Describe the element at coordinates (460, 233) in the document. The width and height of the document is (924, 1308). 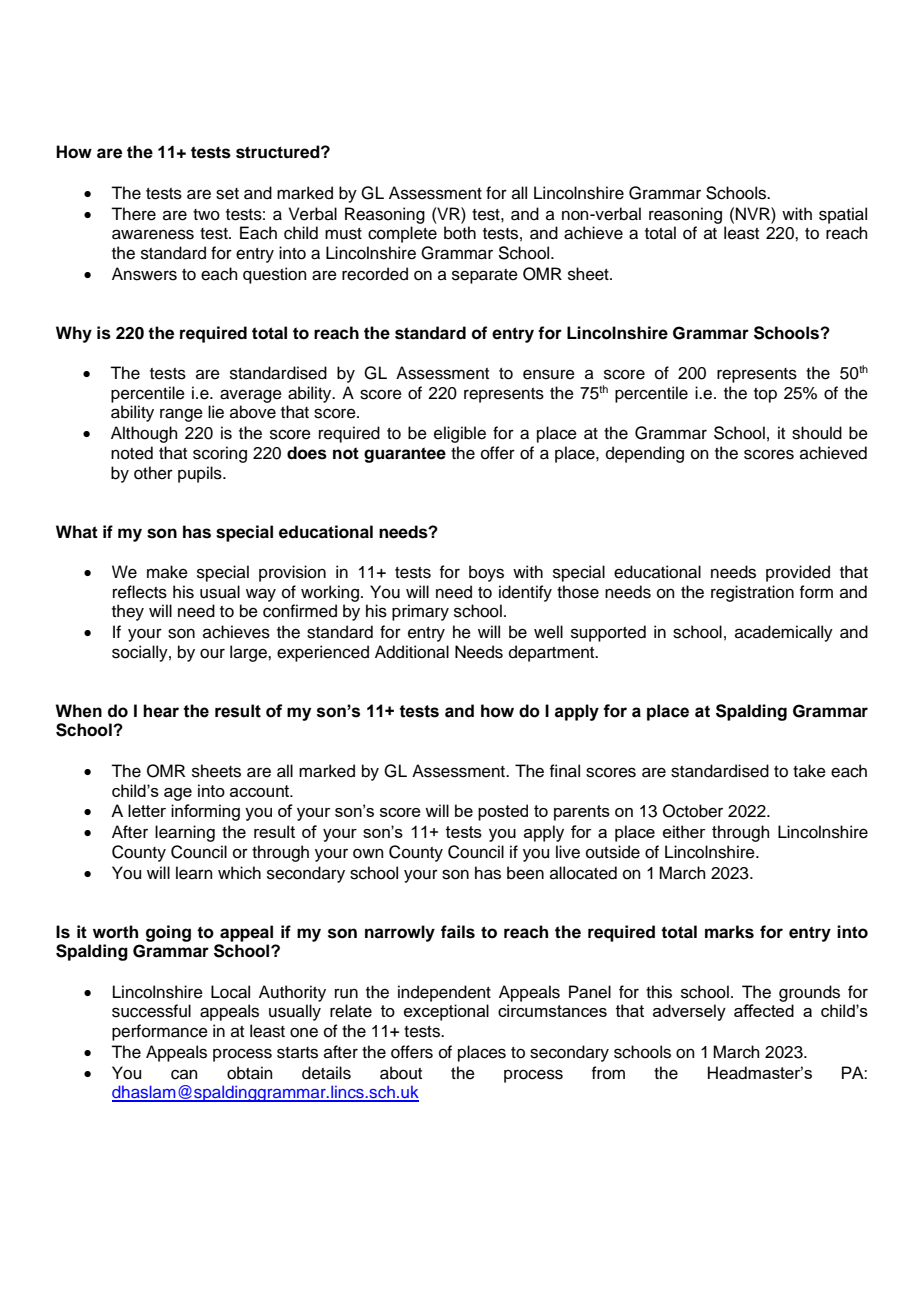
I see `both` at that location.
